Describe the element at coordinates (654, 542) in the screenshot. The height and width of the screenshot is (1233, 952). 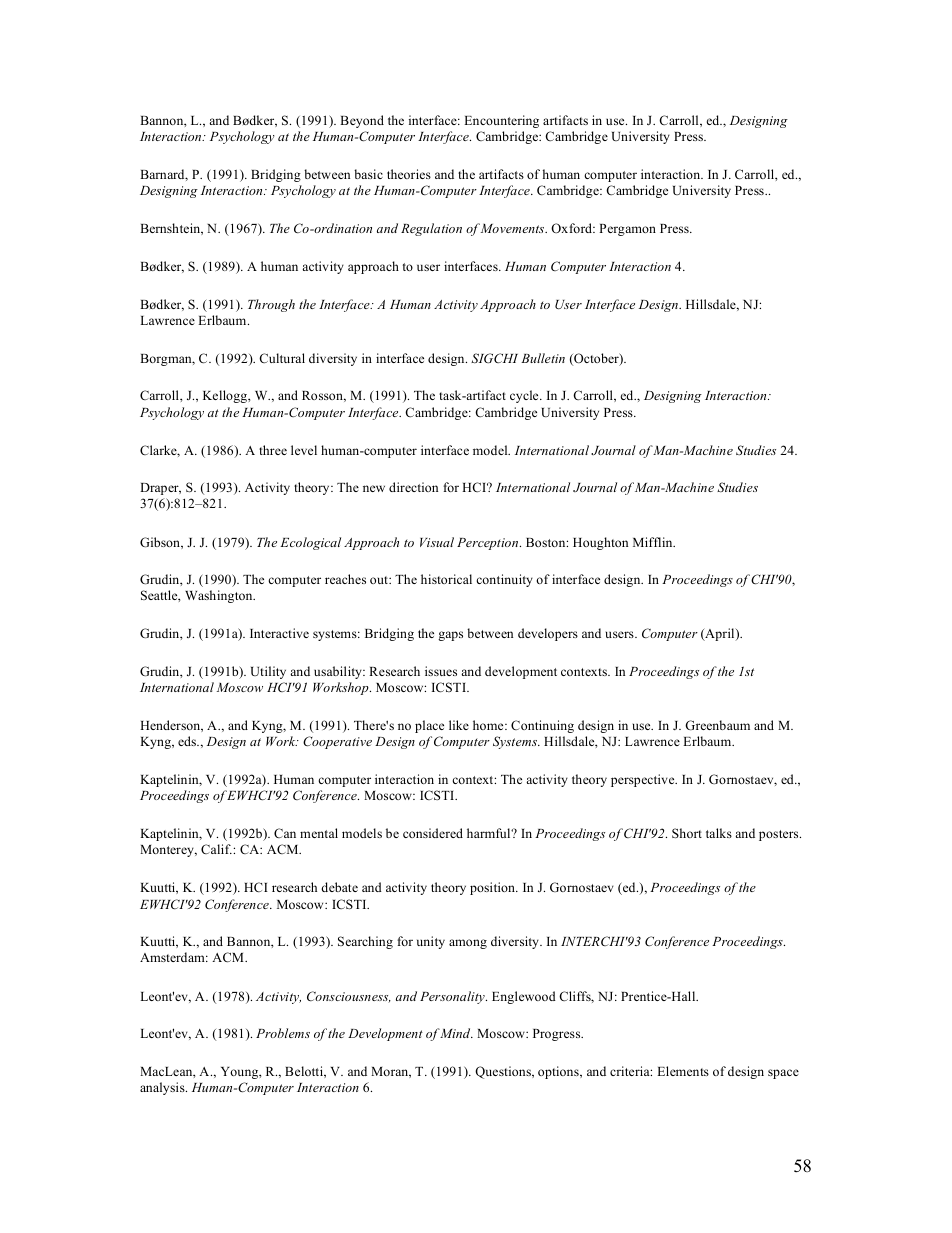
I see `Mifflin` at that location.
